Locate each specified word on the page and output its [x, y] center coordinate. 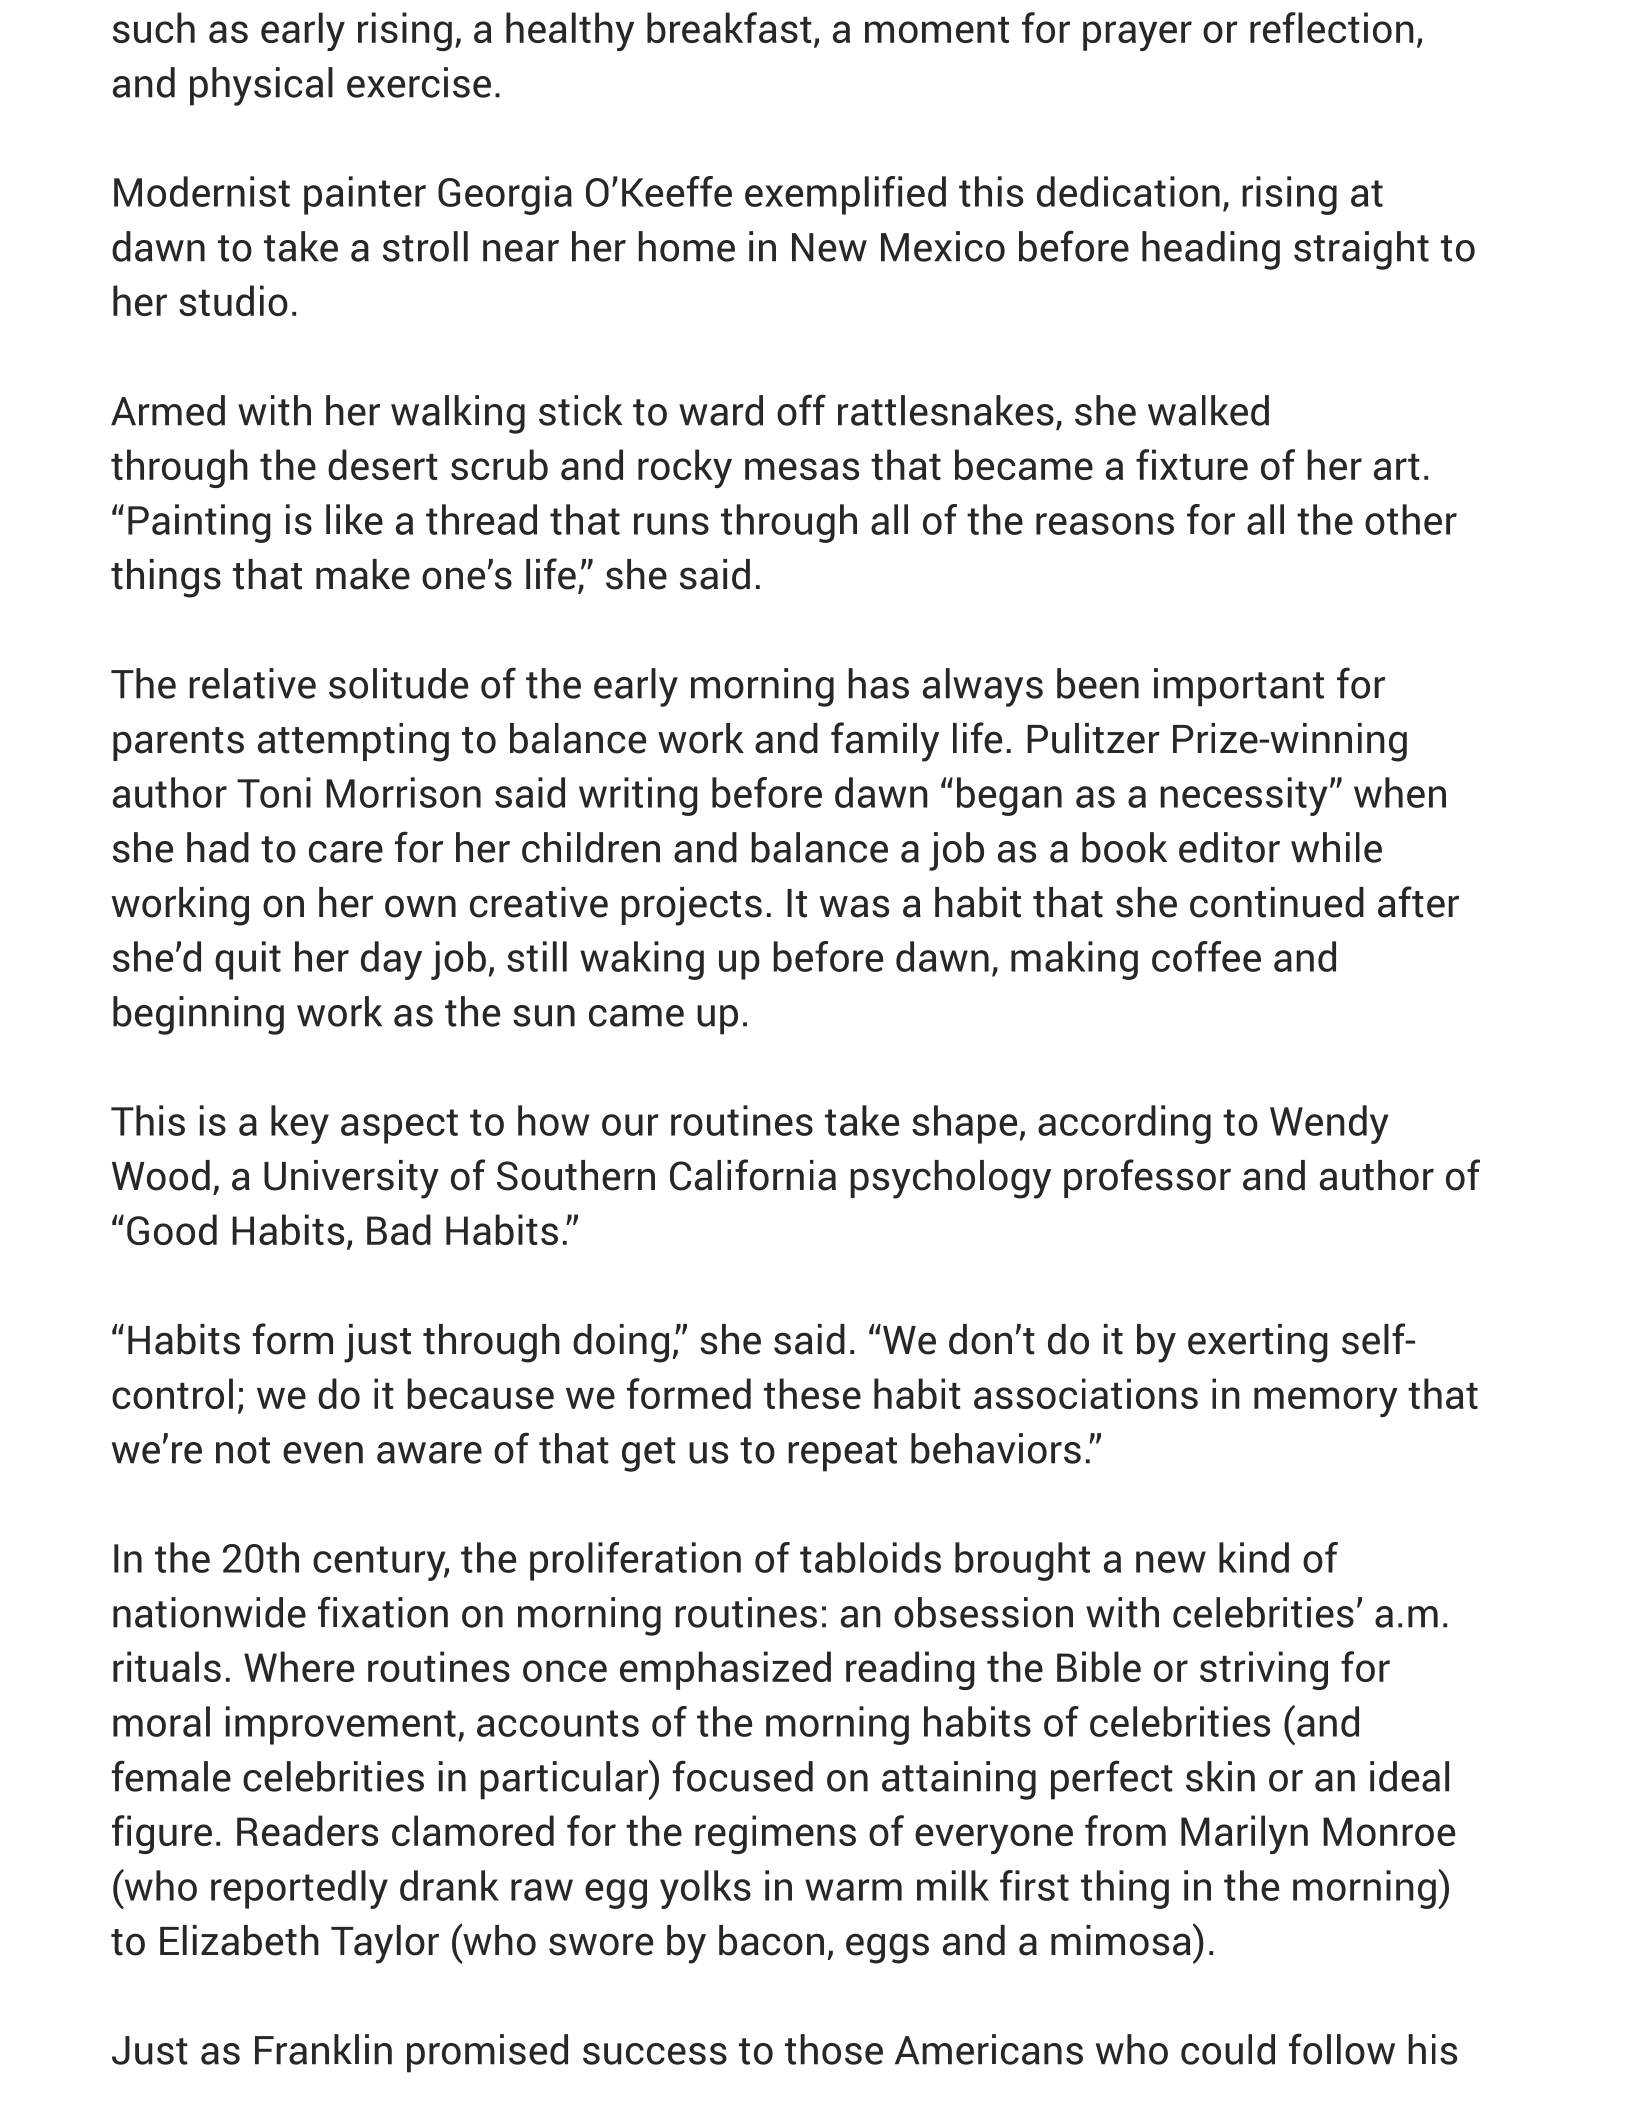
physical [261, 86]
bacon [771, 1940]
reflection [1332, 27]
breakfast [729, 27]
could [1228, 2049]
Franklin [323, 2049]
